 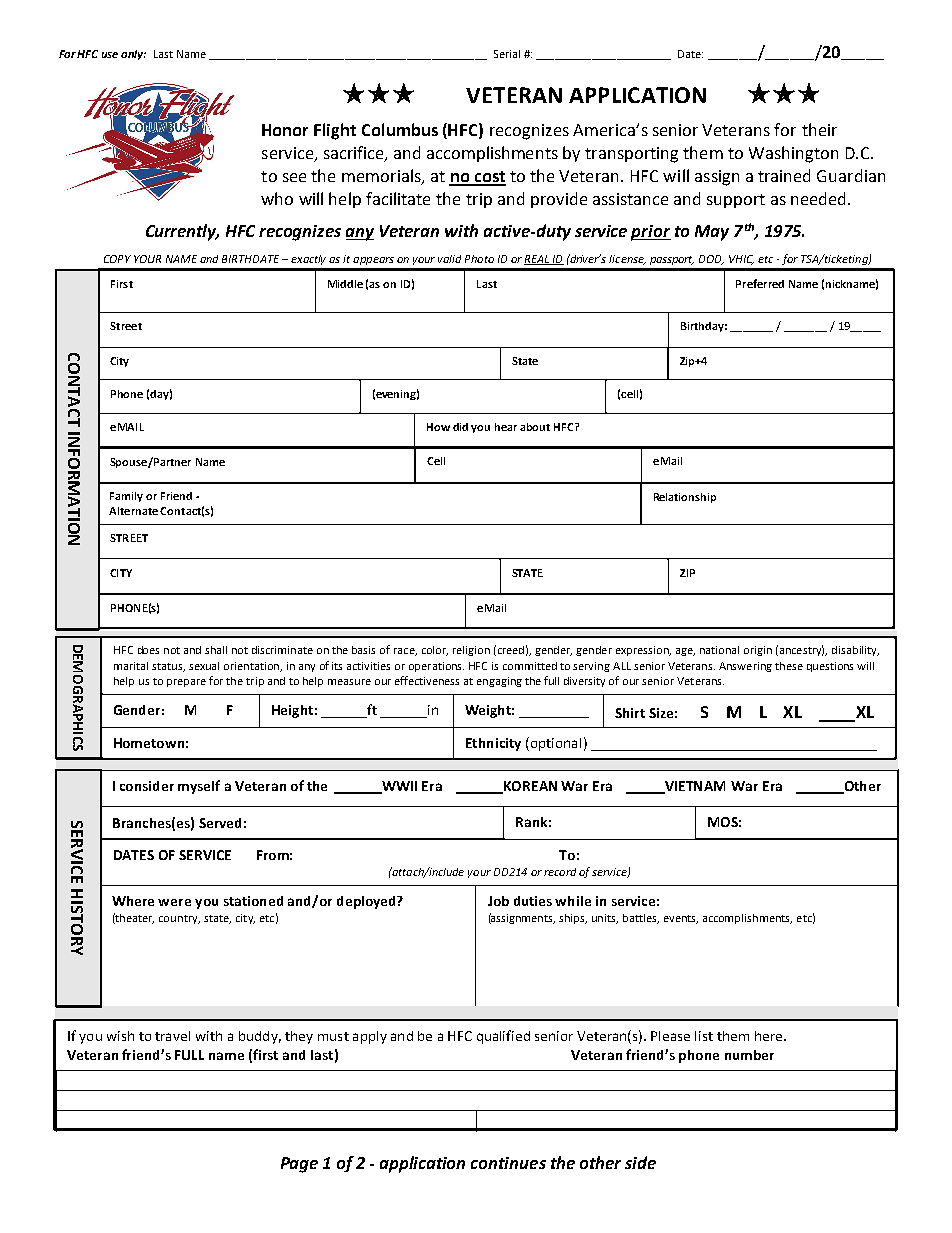 What do you see at coordinates (299, 1165) in the document?
I see `Page` at bounding box center [299, 1165].
